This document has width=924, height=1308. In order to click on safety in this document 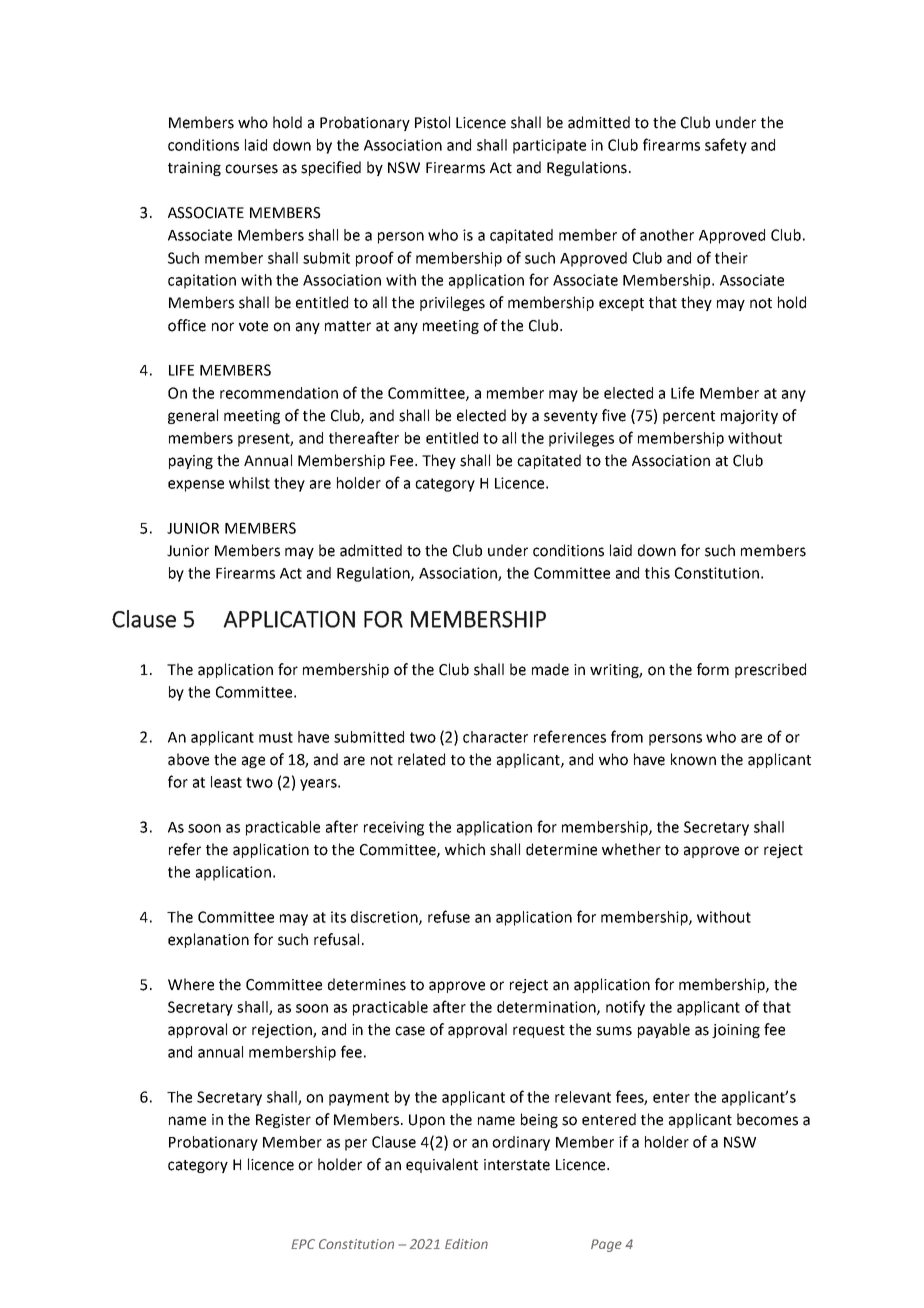, I will do `click(726, 146)`.
